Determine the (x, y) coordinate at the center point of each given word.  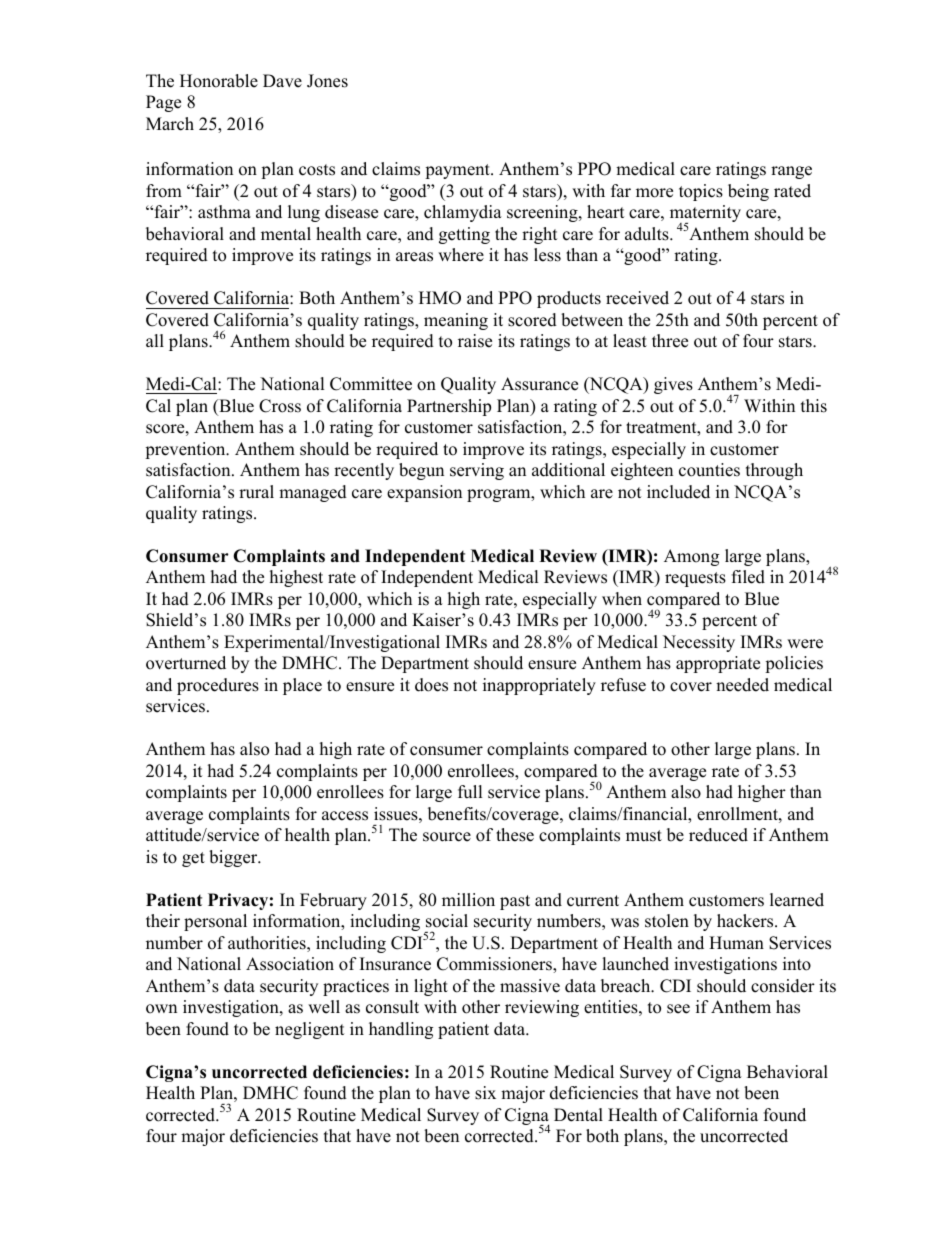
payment (458, 171)
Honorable (219, 81)
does (431, 685)
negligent (310, 1030)
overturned (186, 663)
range (791, 172)
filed (748, 577)
